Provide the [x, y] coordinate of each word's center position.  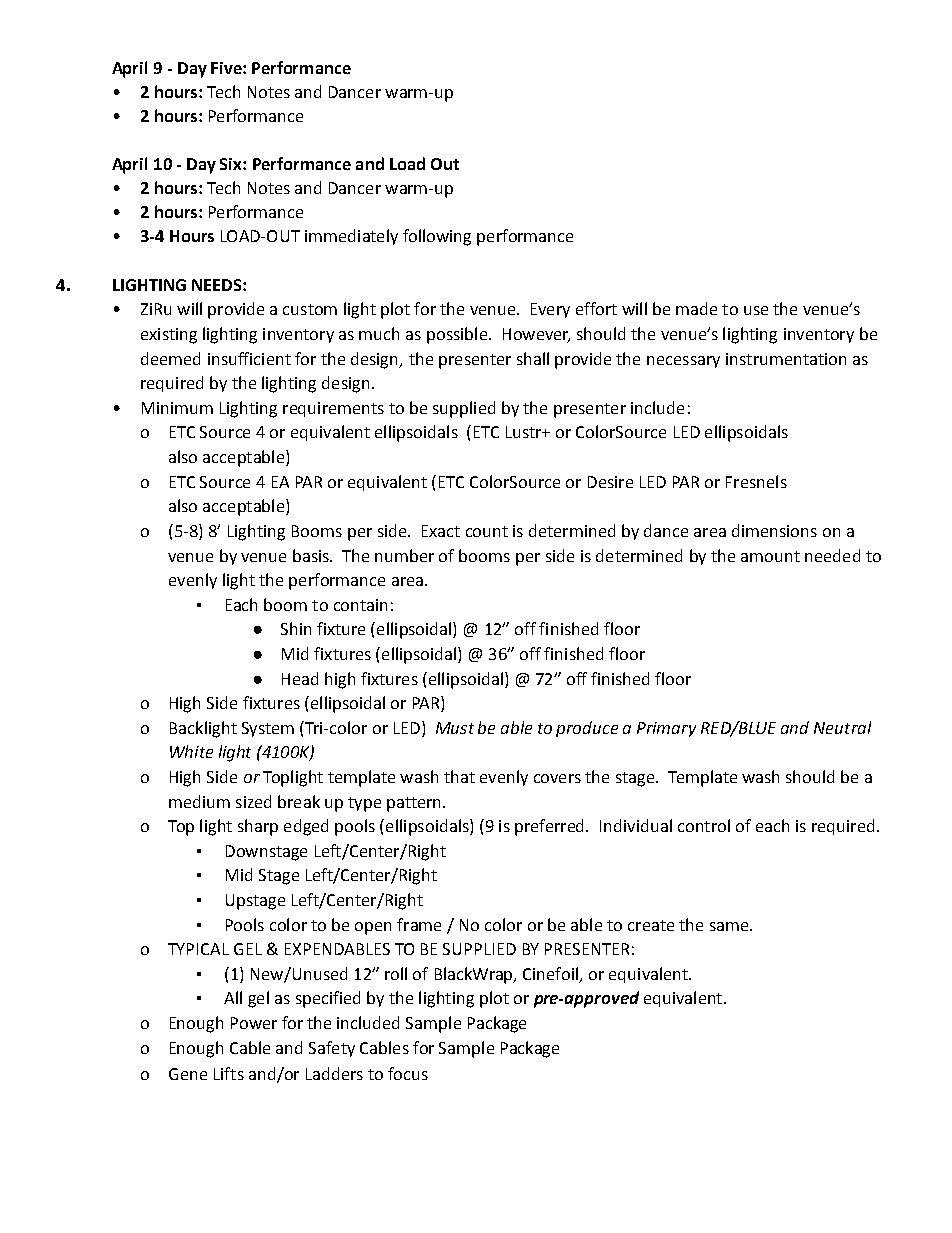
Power [254, 1023]
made [696, 308]
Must [455, 728]
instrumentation [786, 359]
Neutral [842, 727]
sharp [258, 827]
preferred [551, 827]
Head [300, 678]
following [437, 237]
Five [227, 68]
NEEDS [218, 285]
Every [550, 310]
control [704, 825]
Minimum [177, 408]
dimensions [774, 530]
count [487, 531]
